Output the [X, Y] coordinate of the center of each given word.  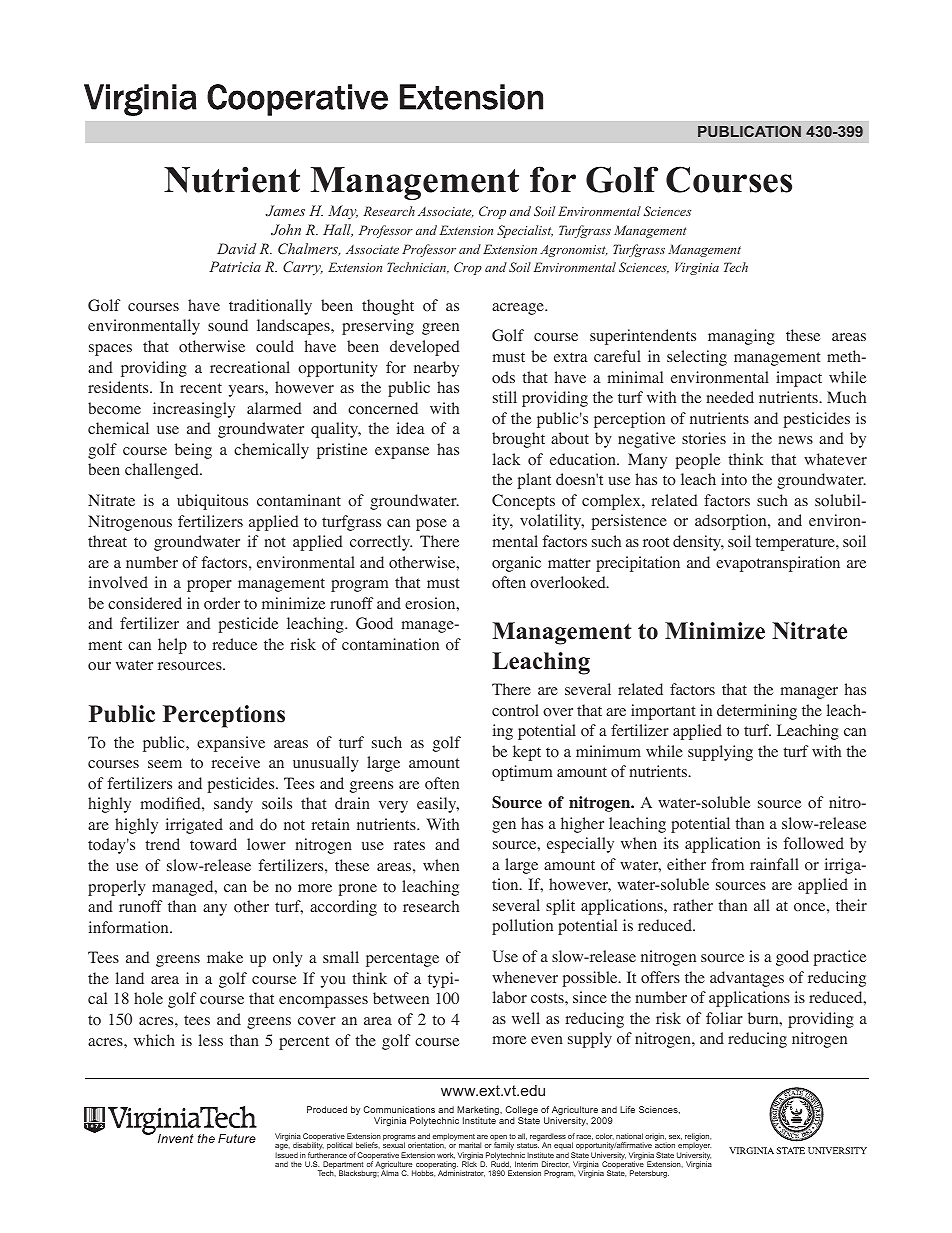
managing [741, 337]
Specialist [525, 231]
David [237, 248]
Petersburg [649, 1174]
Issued [286, 1155]
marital [470, 1145]
